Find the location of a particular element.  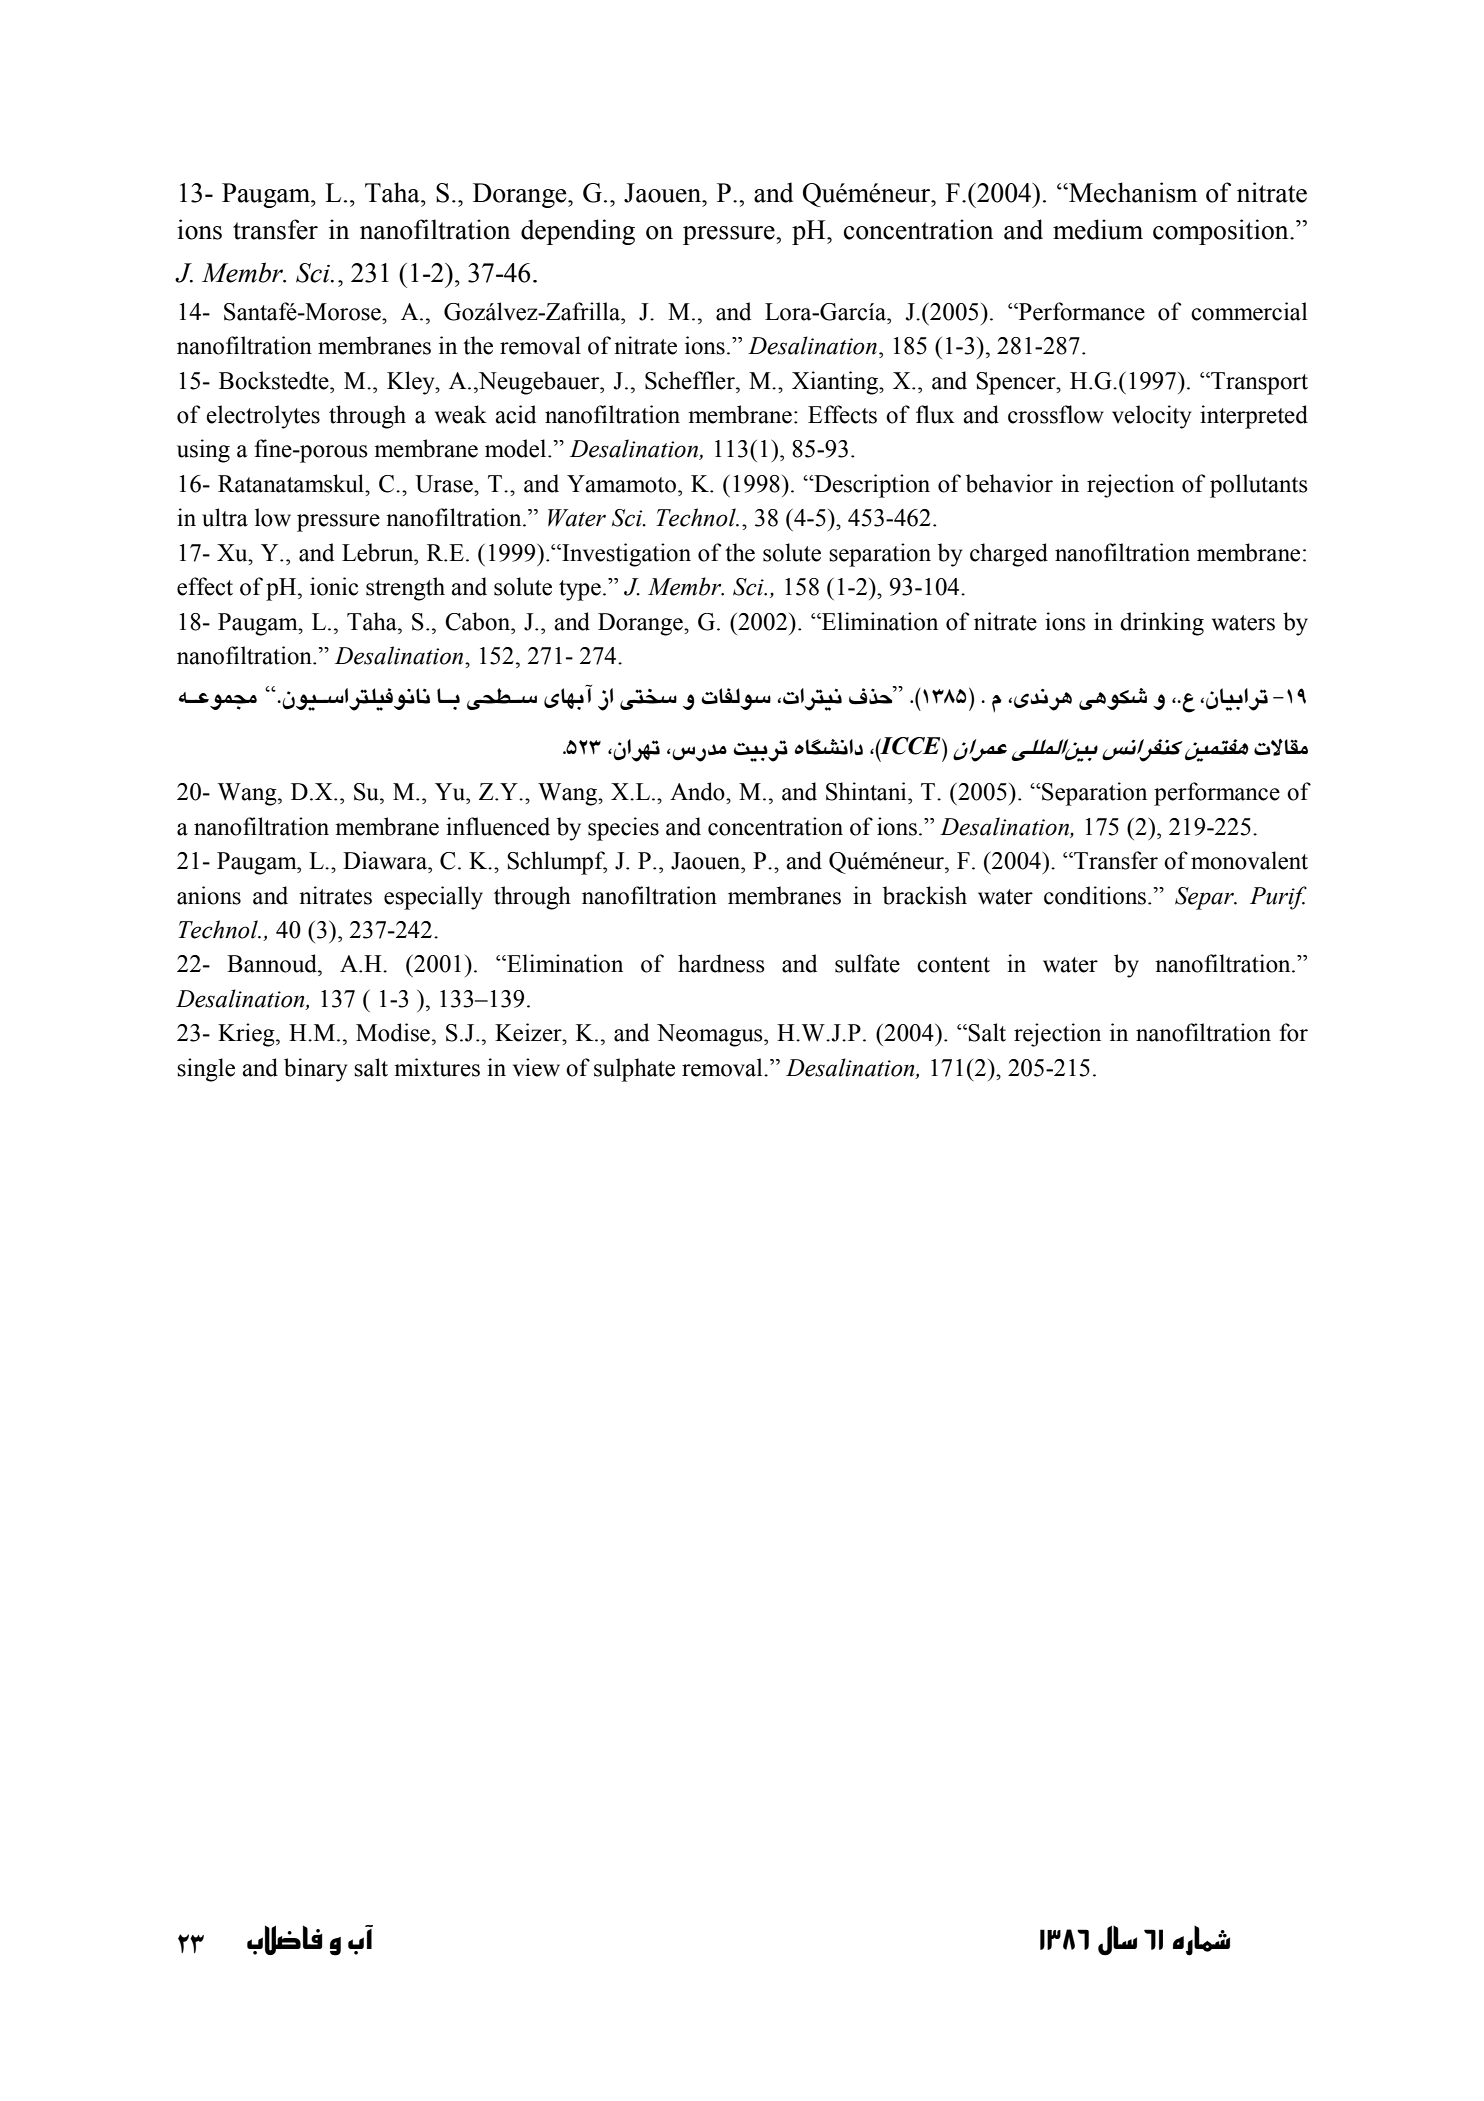

medium is located at coordinates (1098, 229).
